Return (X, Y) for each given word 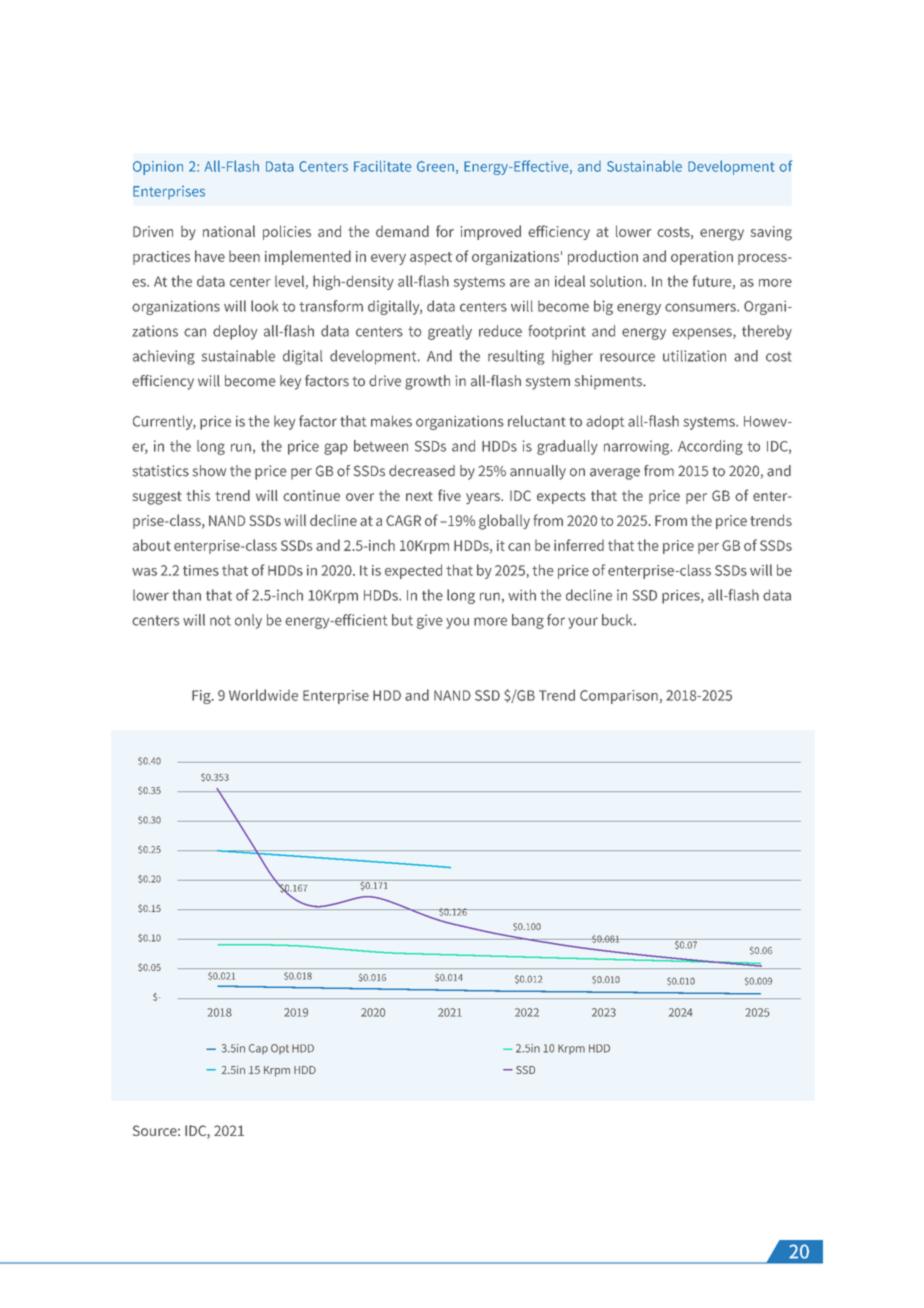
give (430, 621)
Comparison (619, 697)
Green (435, 166)
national (229, 231)
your (583, 623)
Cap (258, 1049)
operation (702, 258)
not (220, 620)
